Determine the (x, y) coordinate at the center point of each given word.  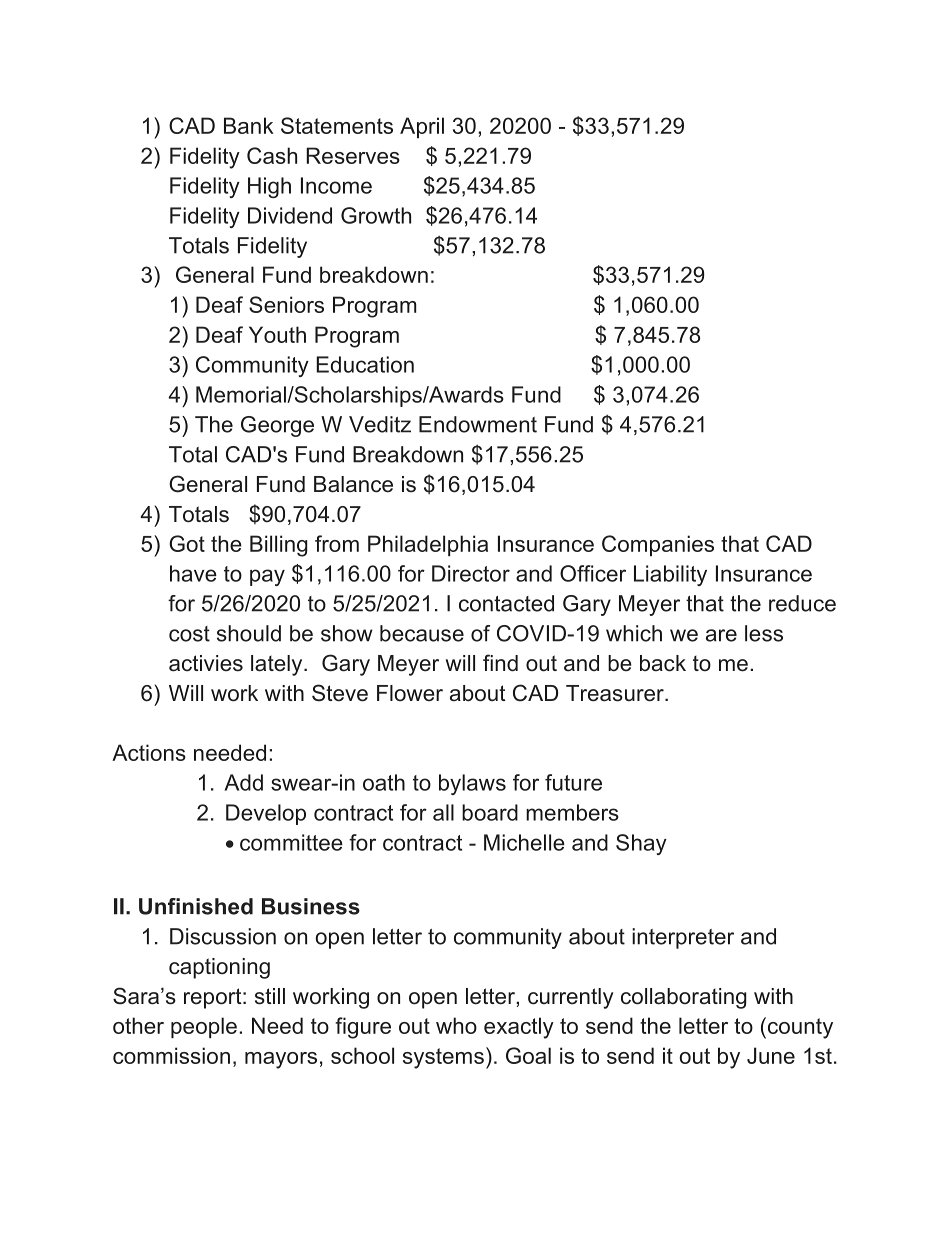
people (204, 1027)
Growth (376, 215)
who (456, 1025)
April (422, 127)
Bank (249, 125)
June (771, 1055)
